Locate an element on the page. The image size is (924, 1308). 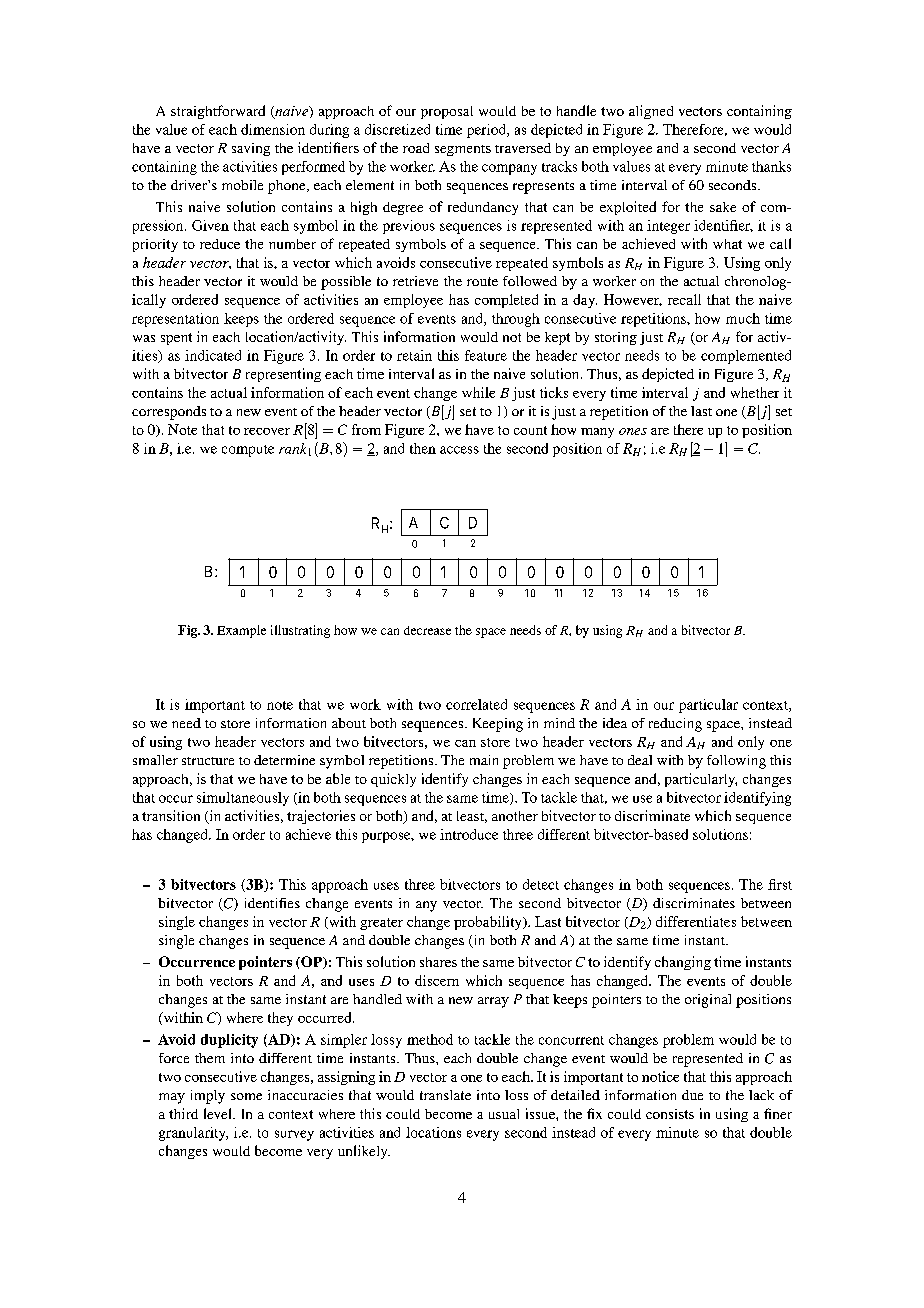
level is located at coordinates (219, 1113).
